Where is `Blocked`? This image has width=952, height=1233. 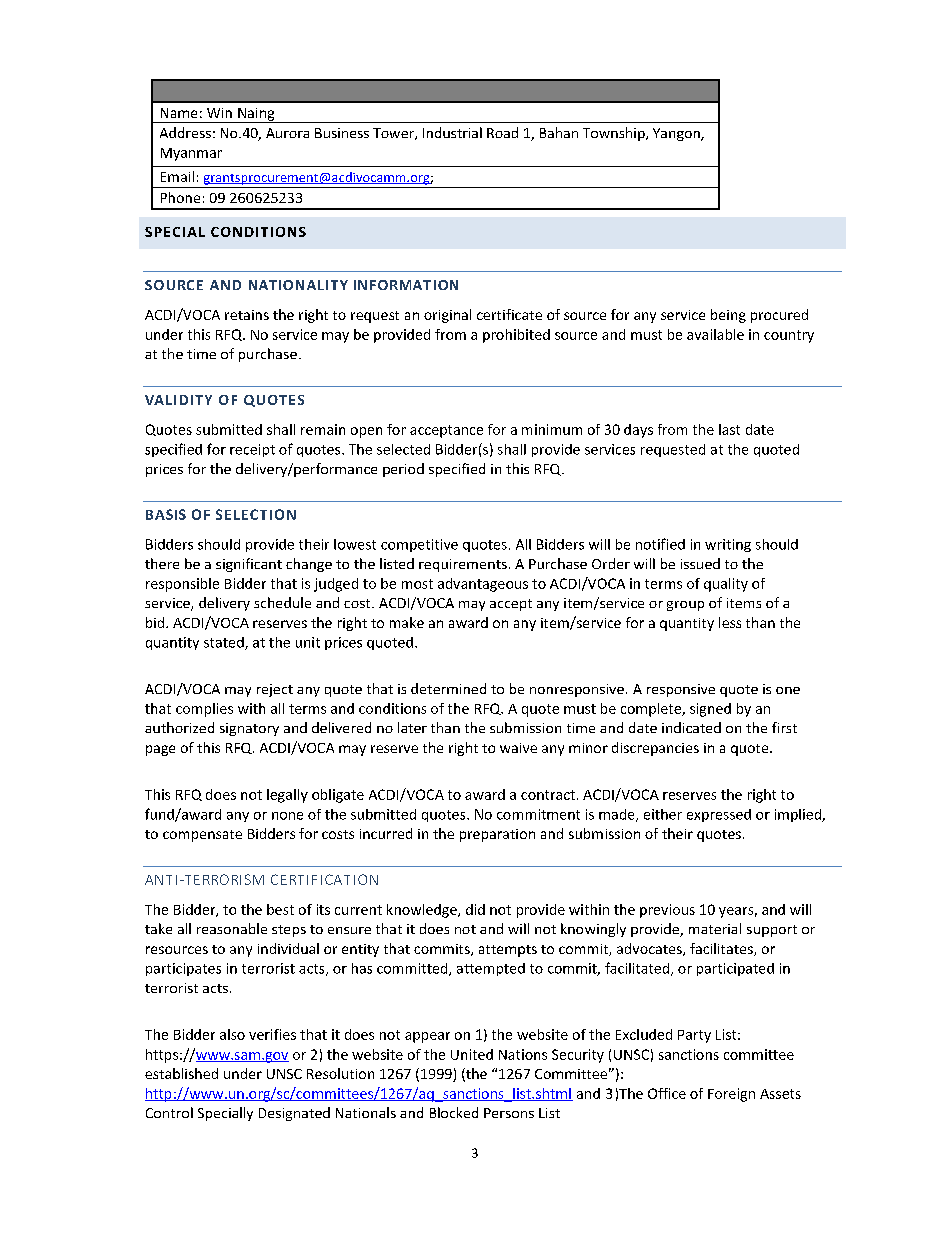 Blocked is located at coordinates (454, 1112).
